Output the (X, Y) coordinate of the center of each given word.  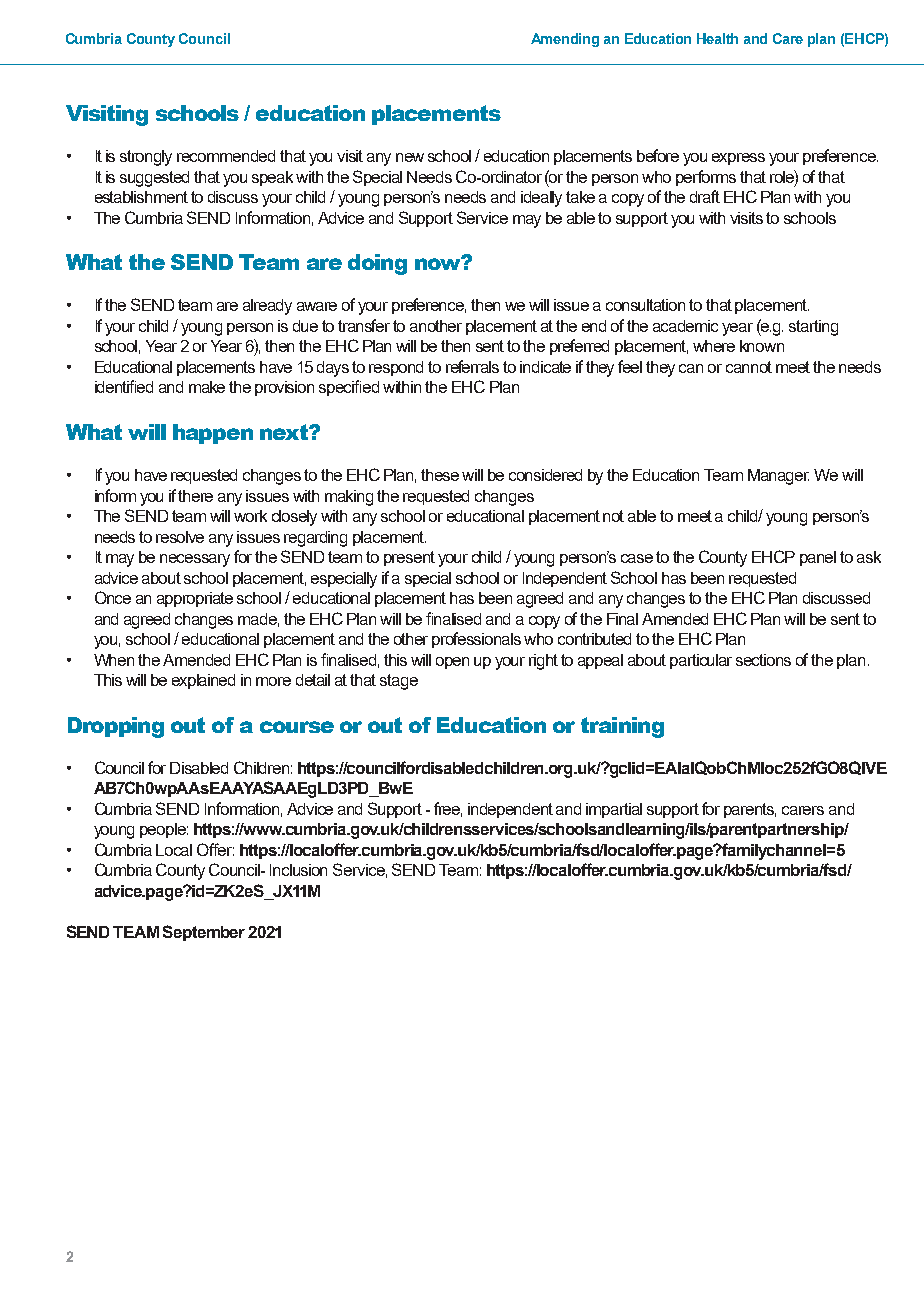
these (440, 475)
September (204, 933)
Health (717, 38)
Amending (565, 40)
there (195, 496)
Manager (778, 477)
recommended (226, 156)
